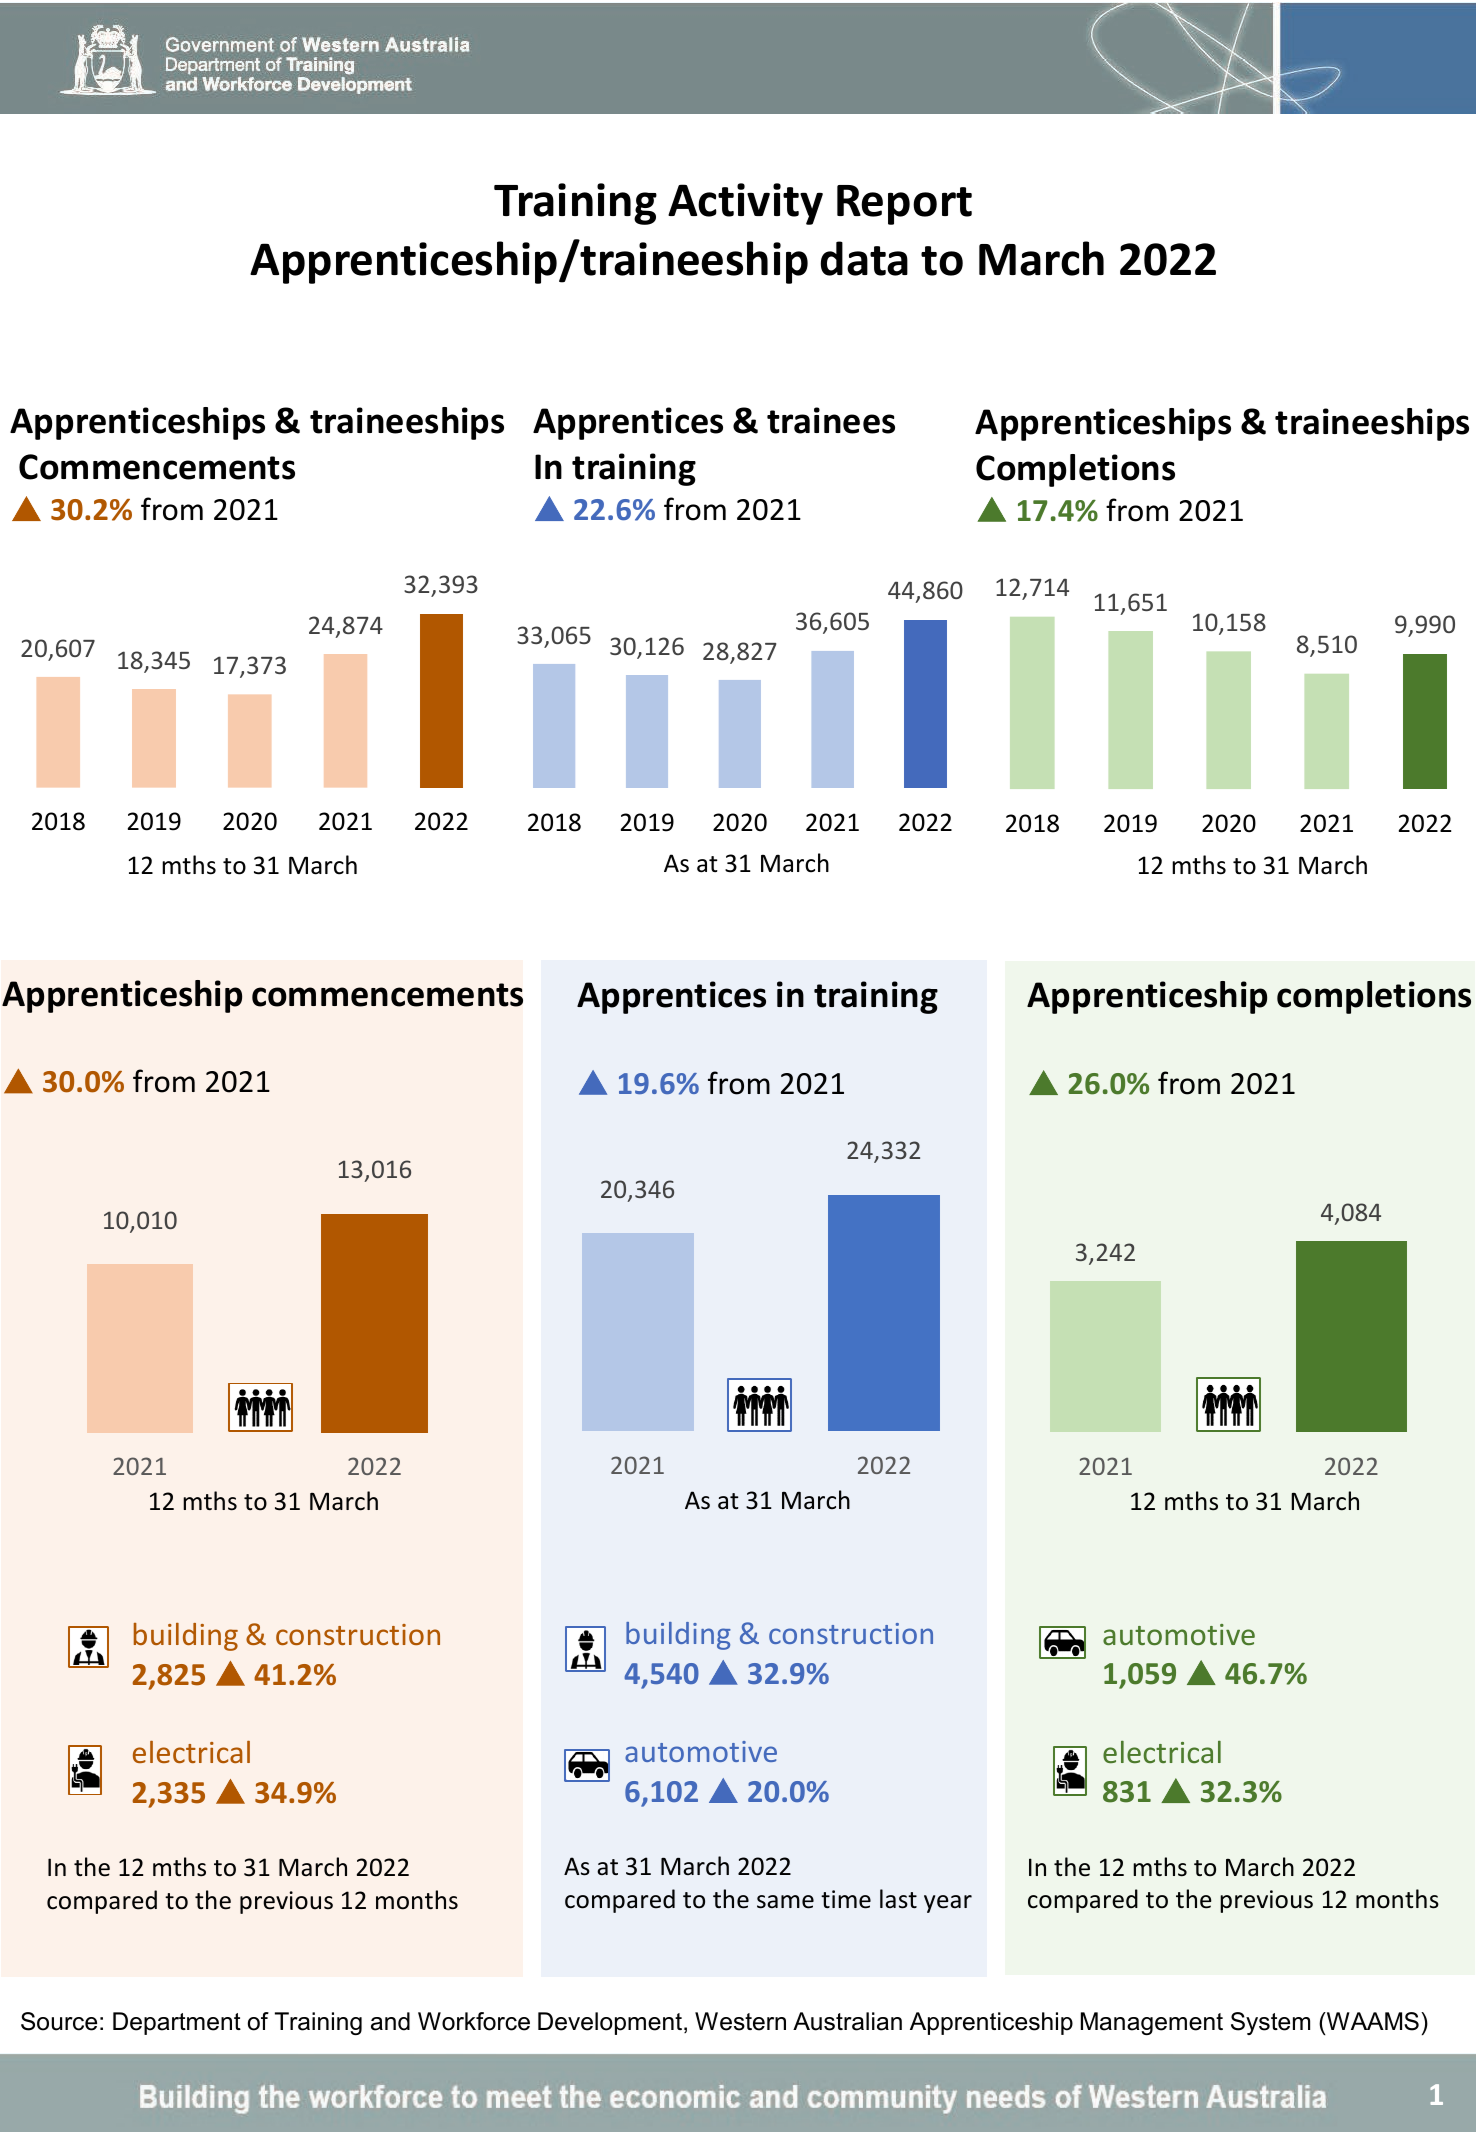 The image size is (1476, 2132). What do you see at coordinates (785, 1902) in the screenshot?
I see `same` at bounding box center [785, 1902].
